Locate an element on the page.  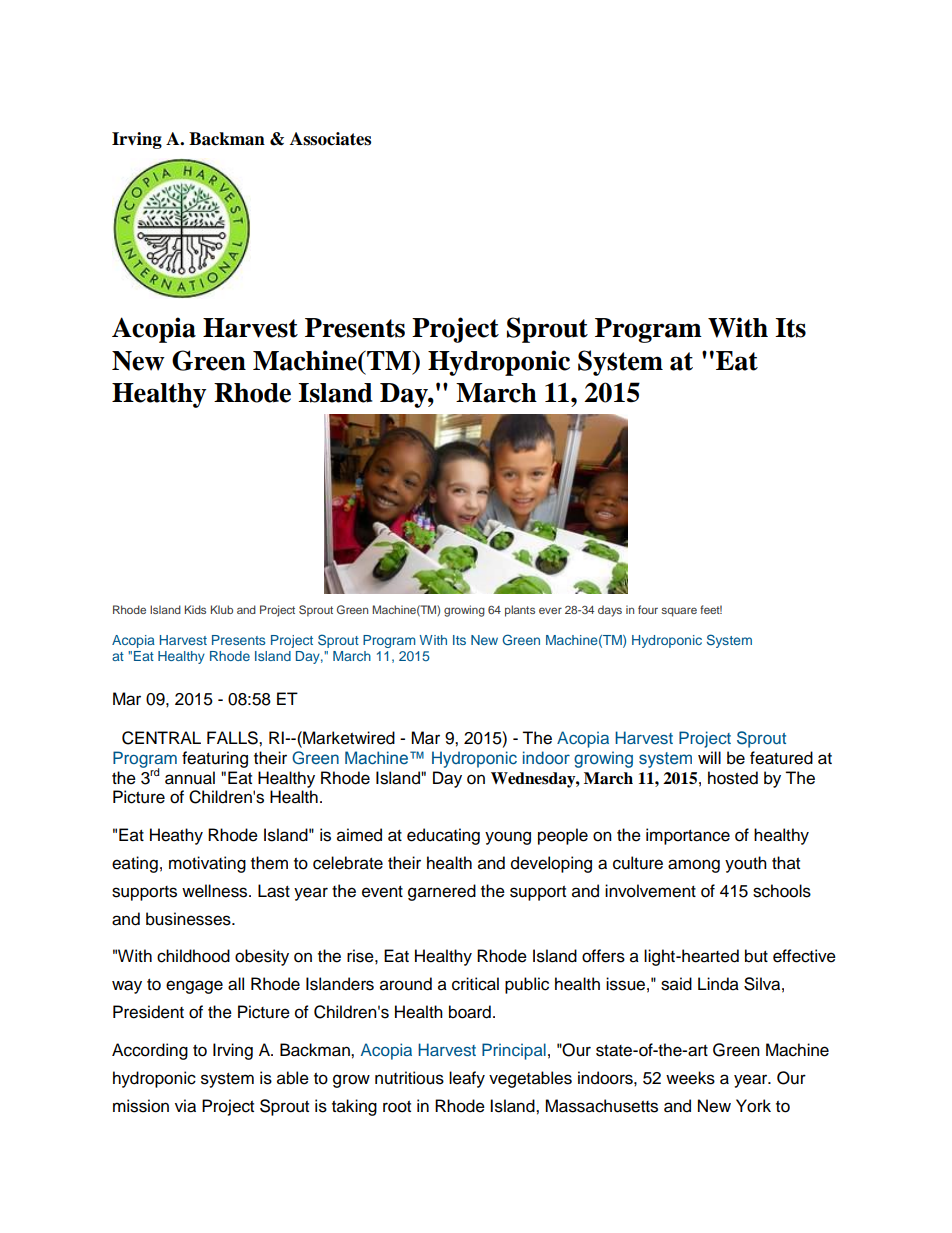
educating is located at coordinates (443, 836).
